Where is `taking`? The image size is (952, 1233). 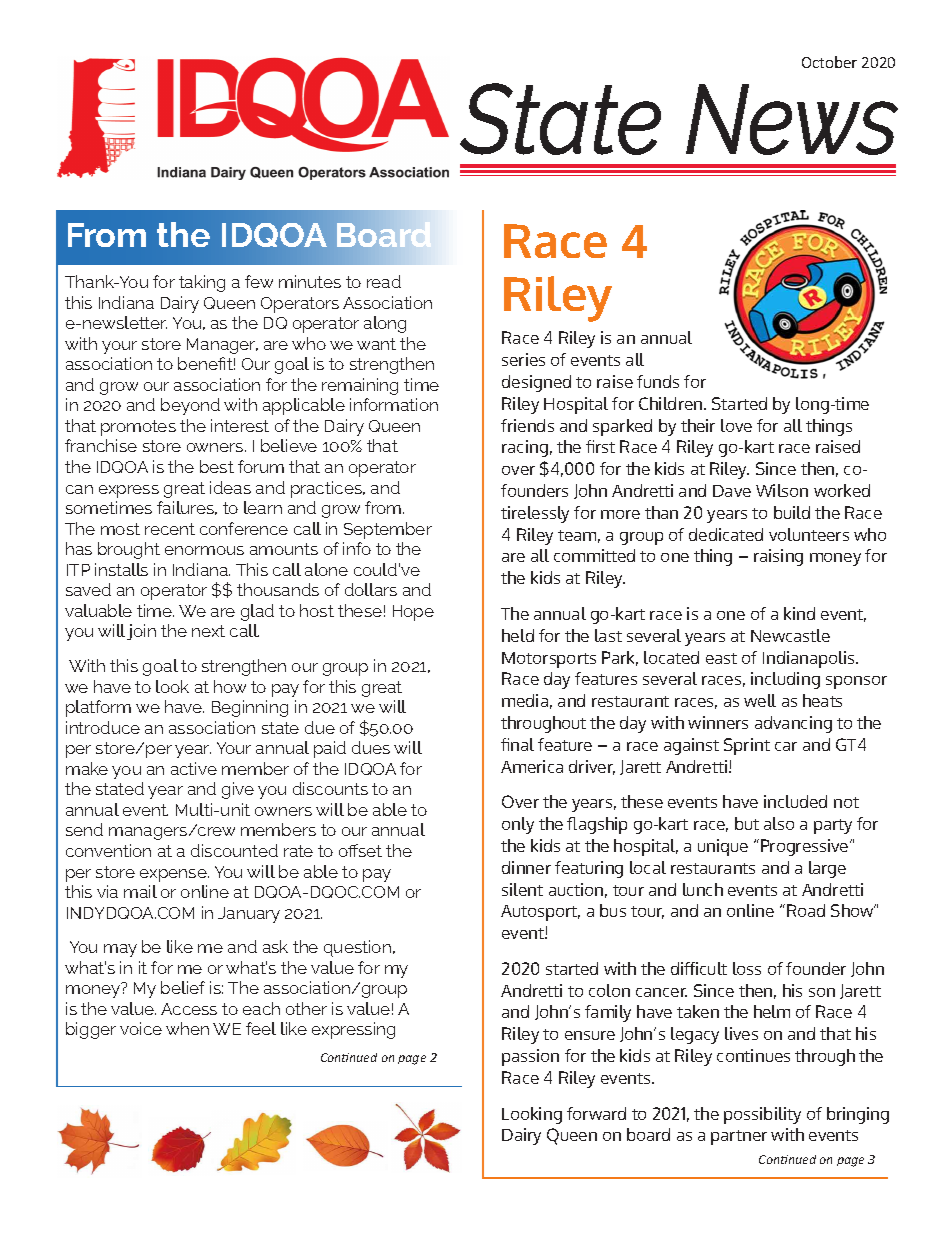
taking is located at coordinates (202, 283).
